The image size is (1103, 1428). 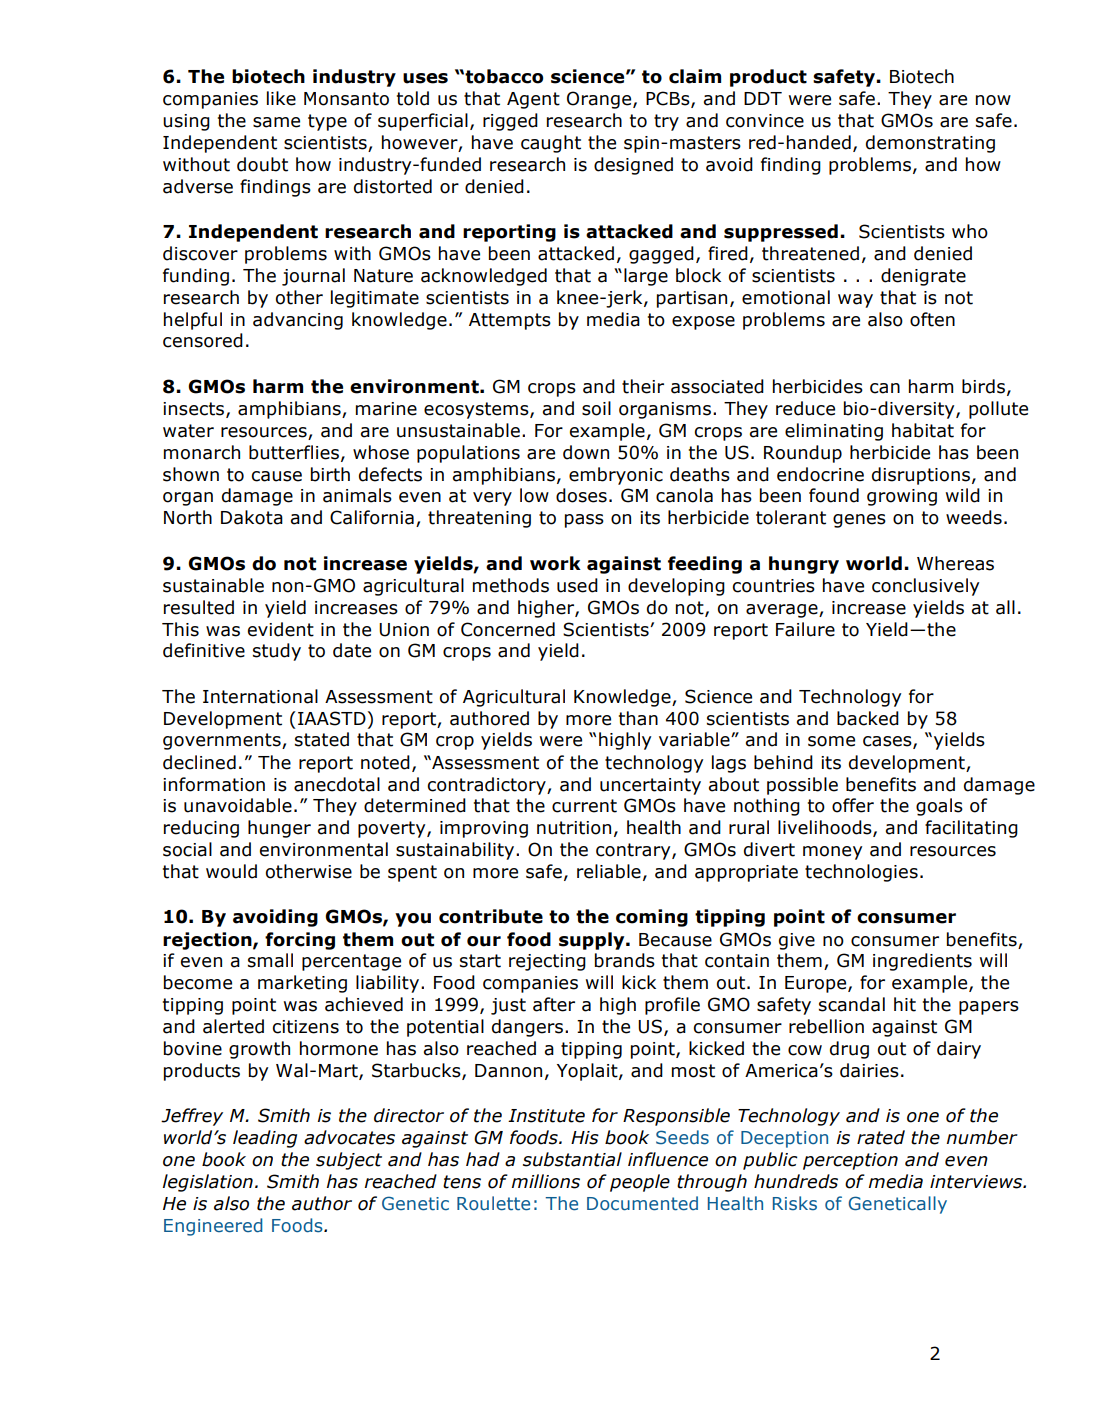 What do you see at coordinates (279, 829) in the screenshot?
I see `hunger` at bounding box center [279, 829].
